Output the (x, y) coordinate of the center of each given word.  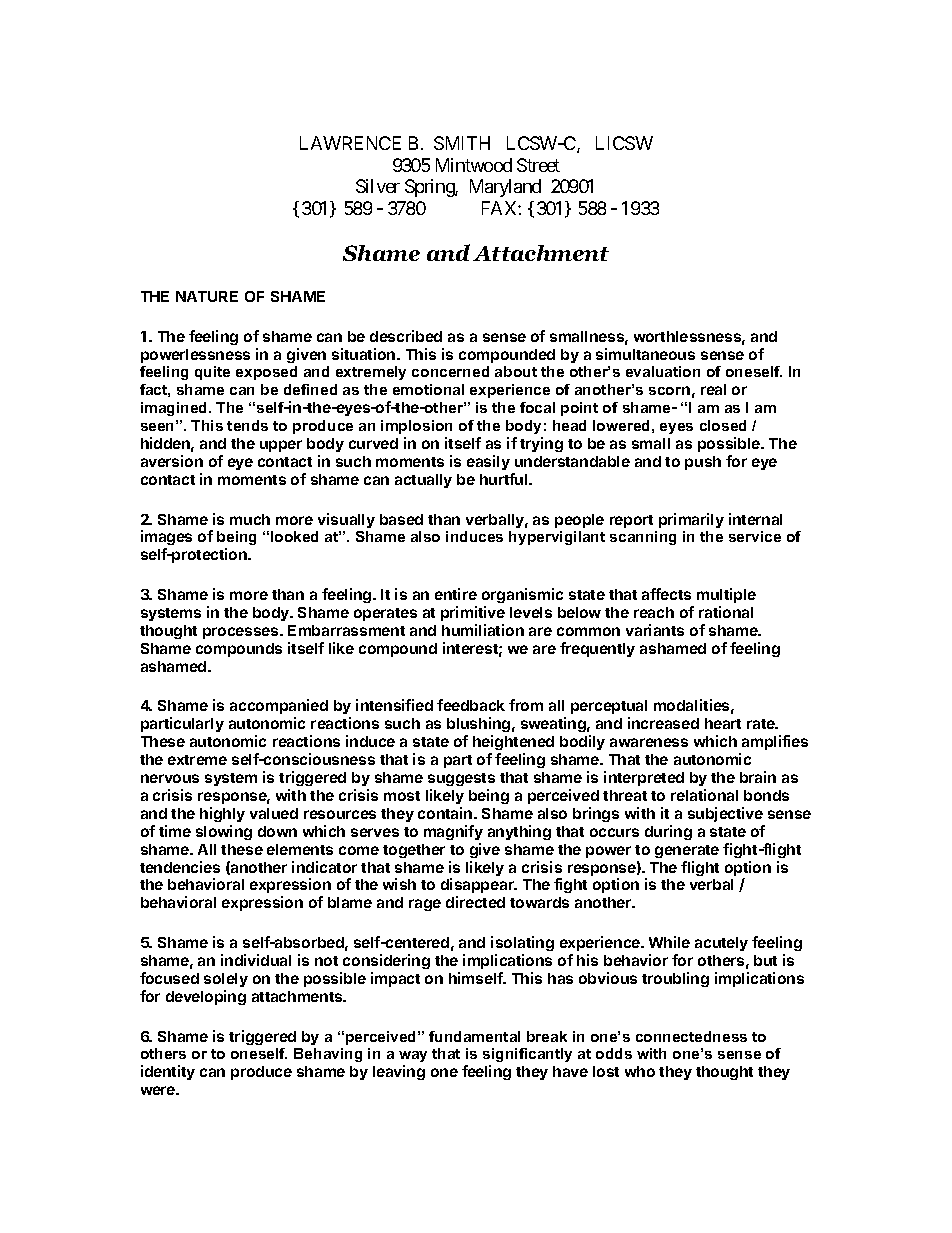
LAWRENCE (350, 143)
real (713, 389)
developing (206, 997)
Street (538, 165)
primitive (473, 613)
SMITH (462, 143)
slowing (224, 832)
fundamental (474, 1036)
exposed (266, 373)
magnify (453, 832)
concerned (450, 371)
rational (726, 612)
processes (242, 633)
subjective (725, 814)
